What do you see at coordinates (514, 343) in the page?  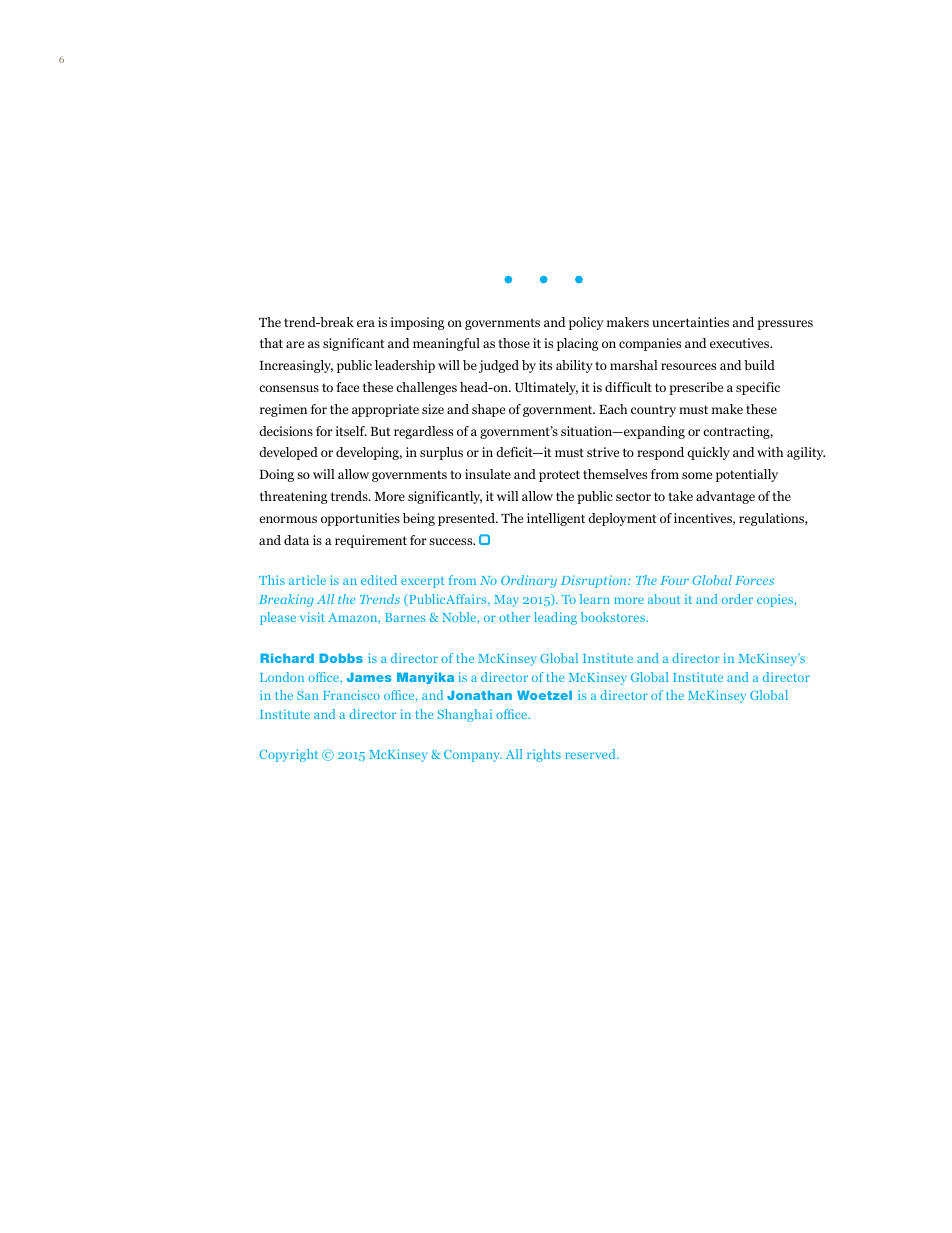 I see `those` at bounding box center [514, 343].
